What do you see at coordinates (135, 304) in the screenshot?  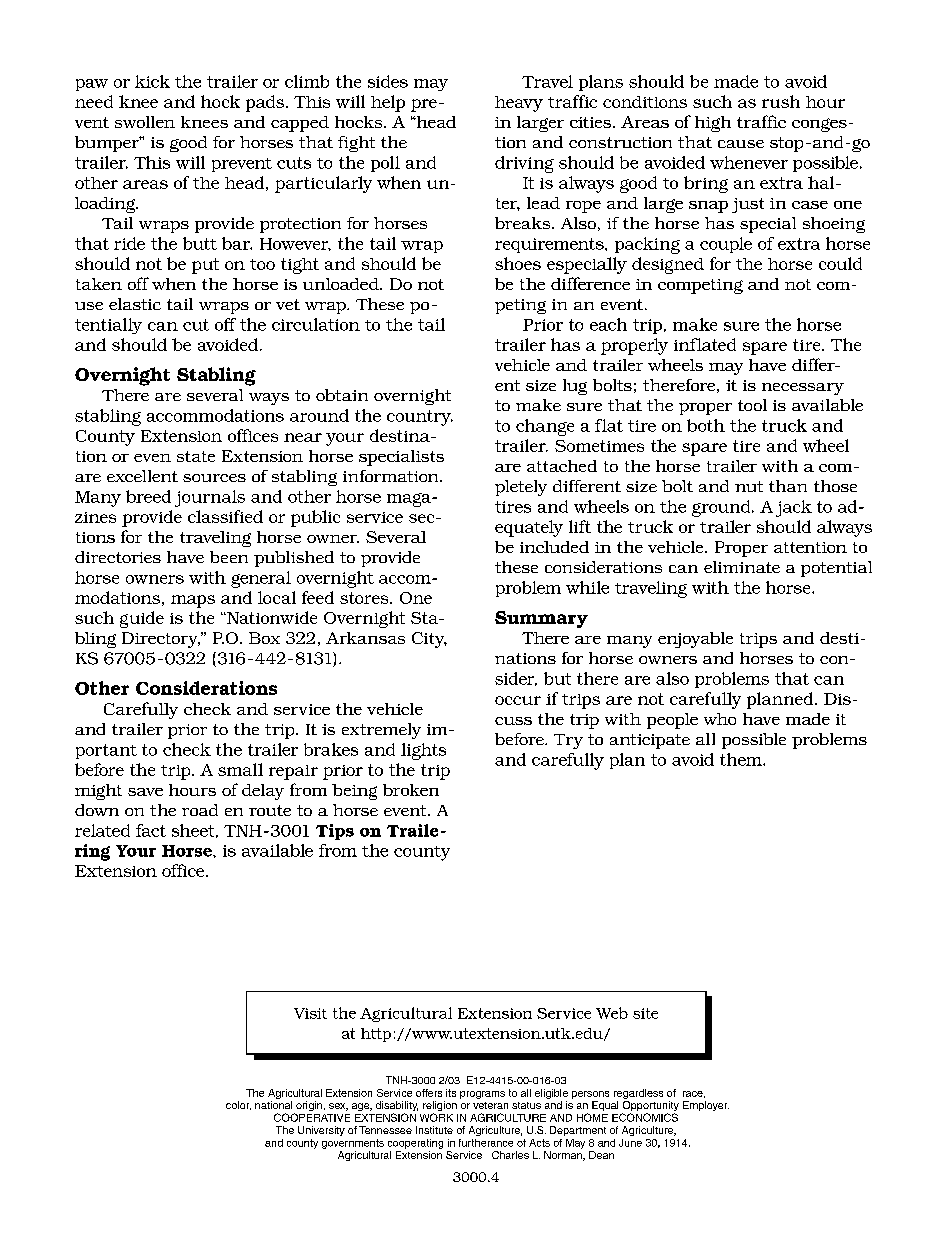 I see `elastic` at bounding box center [135, 304].
